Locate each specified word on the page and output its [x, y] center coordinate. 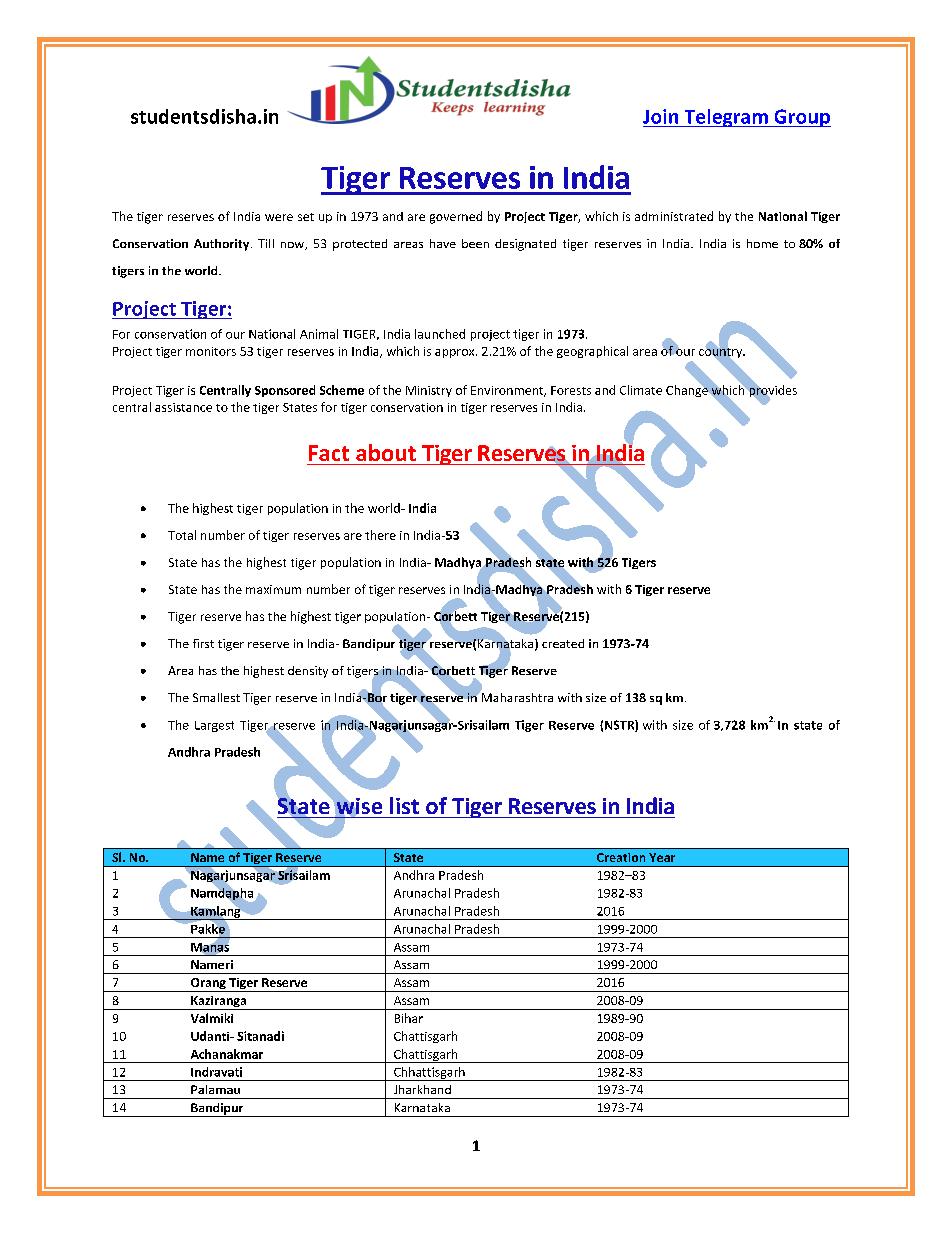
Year [662, 857]
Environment [508, 391]
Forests [571, 390]
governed [456, 217]
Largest [214, 726]
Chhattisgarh [429, 1074]
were [279, 217]
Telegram [726, 118]
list [404, 805]
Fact [329, 453]
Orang [208, 985]
